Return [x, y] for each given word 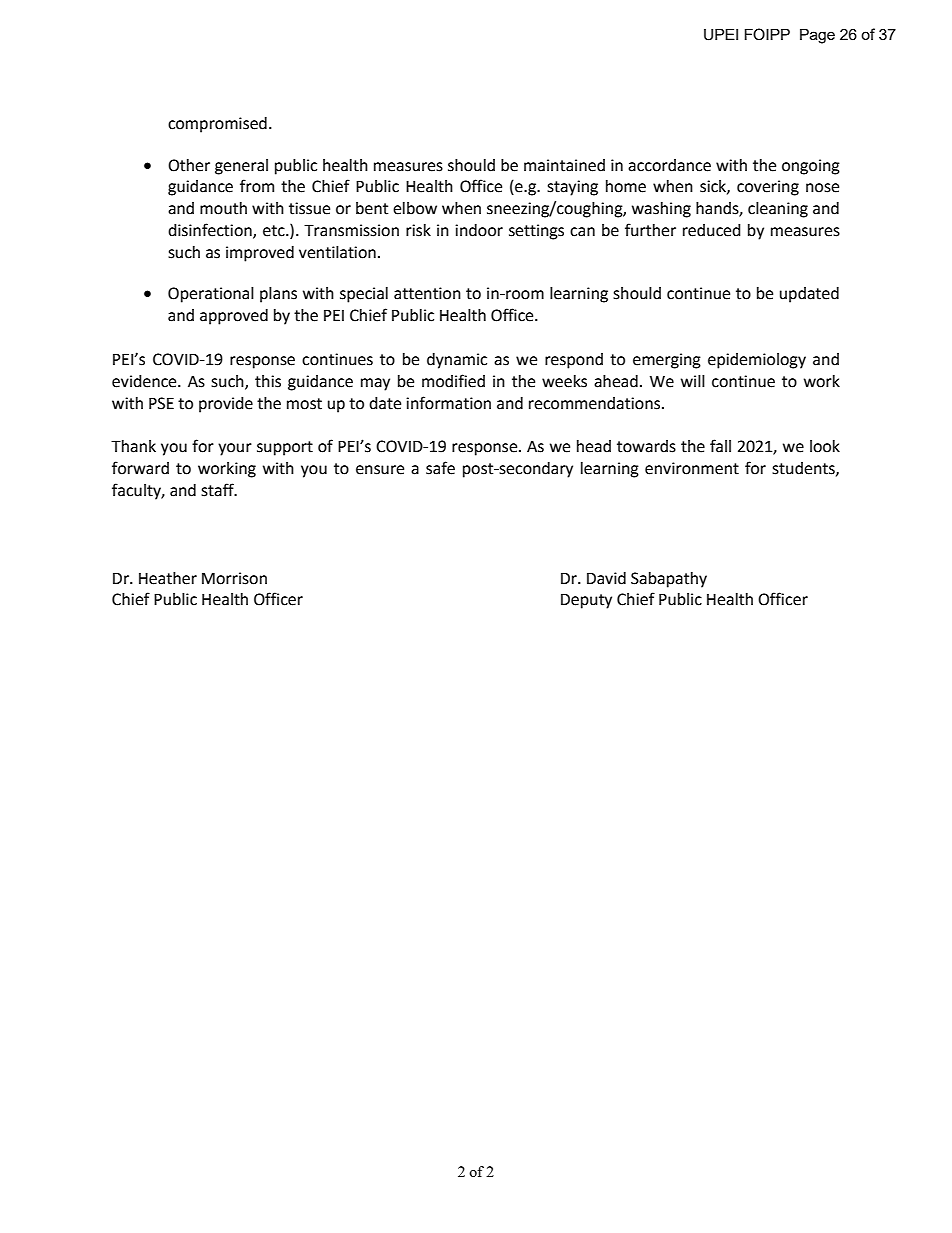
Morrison [234, 578]
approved [234, 317]
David [606, 578]
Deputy [586, 601]
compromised [217, 125]
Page [817, 36]
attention [427, 293]
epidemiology [757, 361]
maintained [564, 165]
